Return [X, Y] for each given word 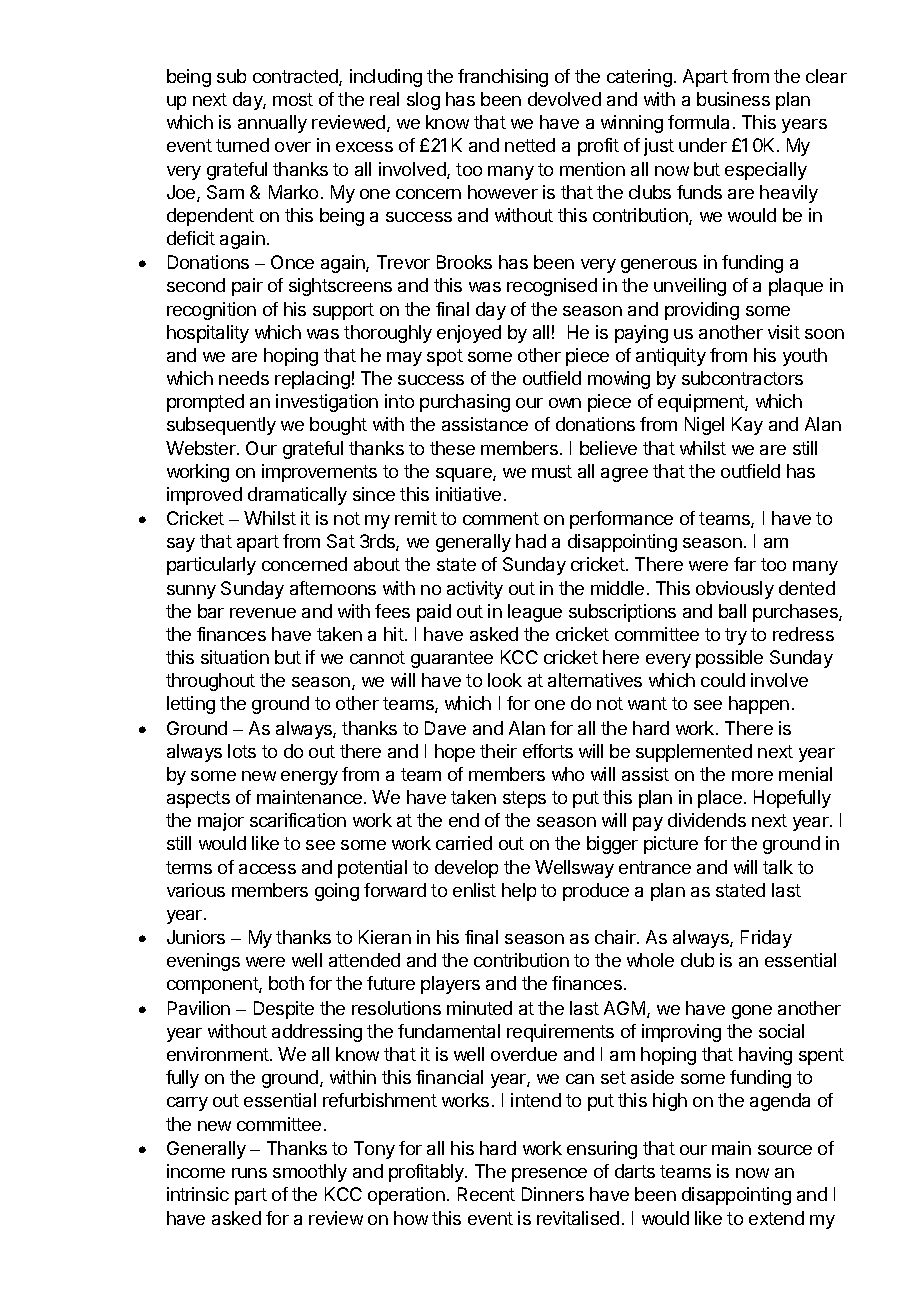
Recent [486, 1194]
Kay [747, 426]
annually [272, 124]
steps [524, 799]
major [221, 822]
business [733, 99]
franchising [503, 78]
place [720, 799]
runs [249, 1173]
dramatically [297, 496]
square [465, 475]
